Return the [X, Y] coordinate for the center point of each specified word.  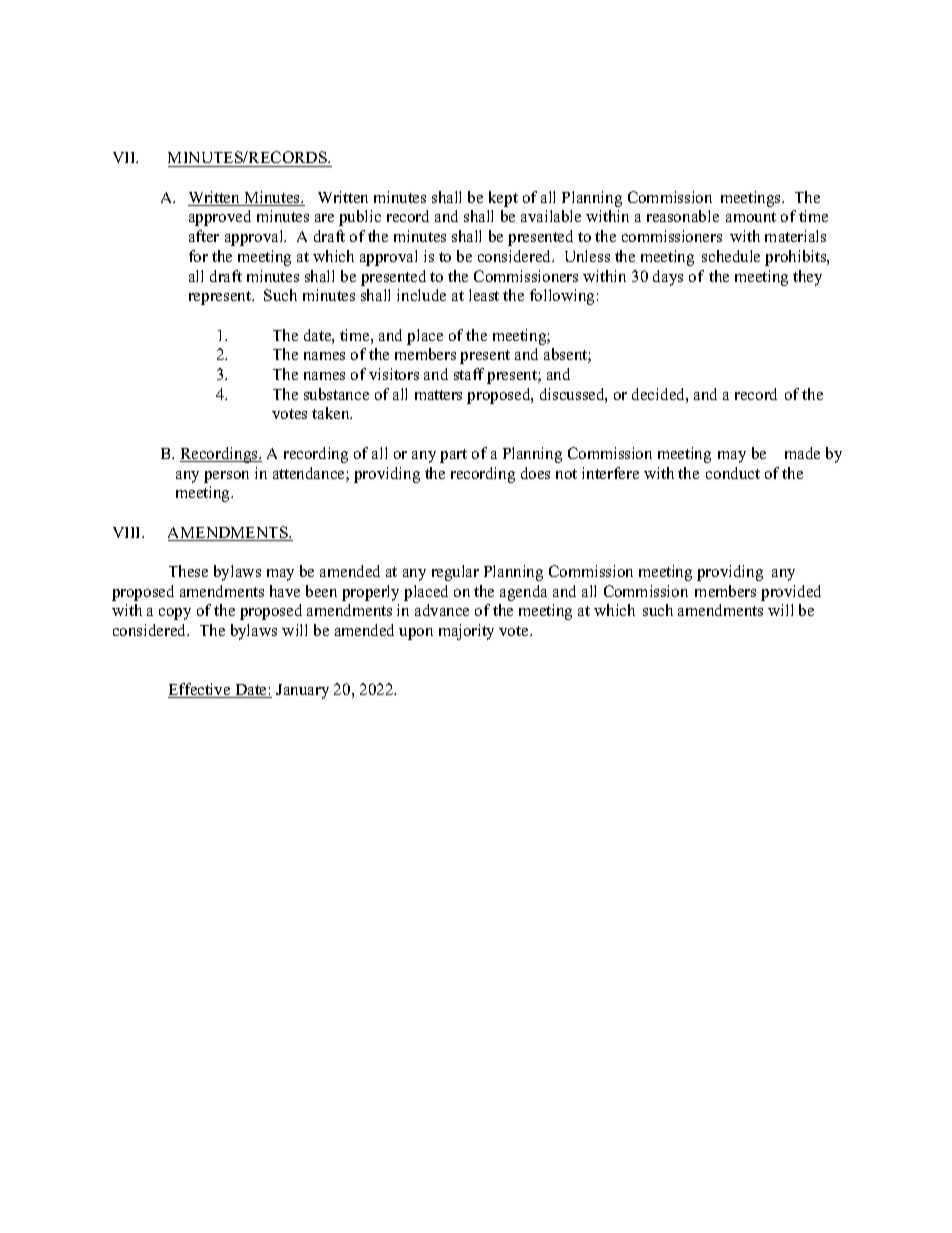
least [484, 295]
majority [466, 632]
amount [751, 217]
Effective [200, 690]
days [668, 278]
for [198, 256]
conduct [733, 473]
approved [220, 218]
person [226, 477]
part [453, 456]
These [188, 571]
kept [503, 199]
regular [455, 573]
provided [791, 593]
